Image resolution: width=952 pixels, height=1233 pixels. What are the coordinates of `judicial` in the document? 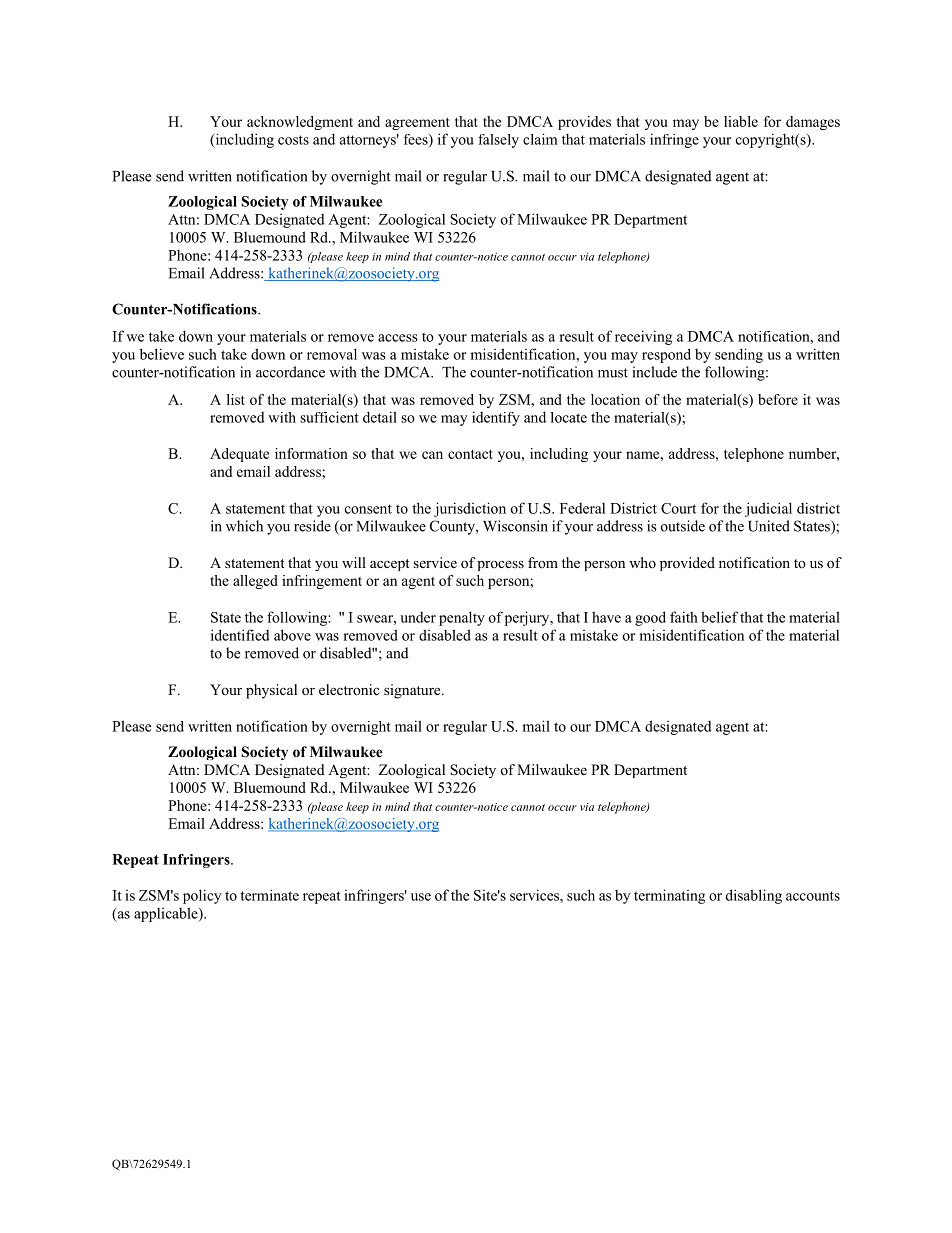 It's located at (768, 509).
